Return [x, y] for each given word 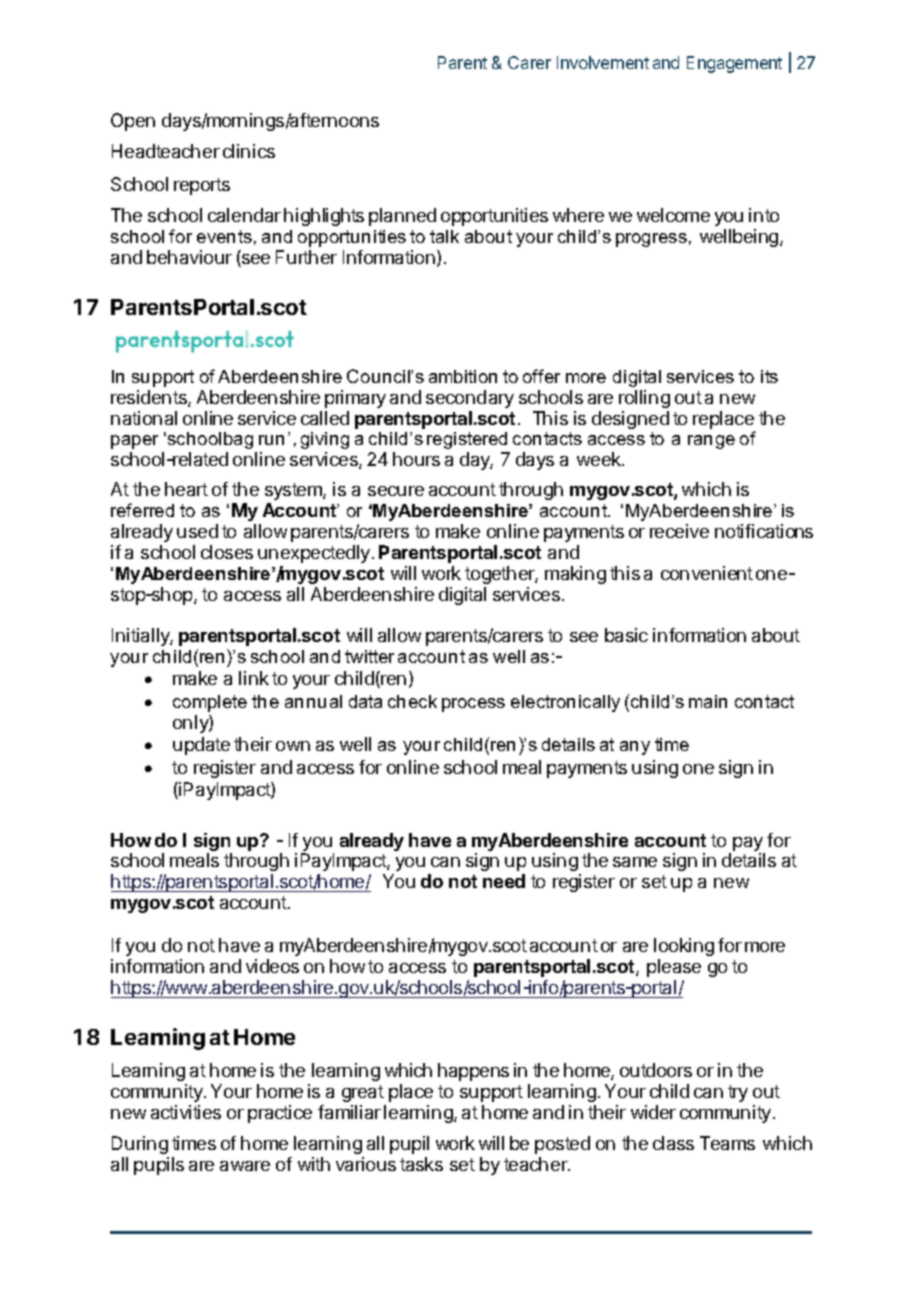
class [673, 1143]
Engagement [734, 64]
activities [186, 1112]
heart [186, 489]
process [473, 705]
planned [402, 217]
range [711, 442]
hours [416, 459]
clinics [249, 151]
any [635, 748]
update [201, 746]
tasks [421, 1164]
